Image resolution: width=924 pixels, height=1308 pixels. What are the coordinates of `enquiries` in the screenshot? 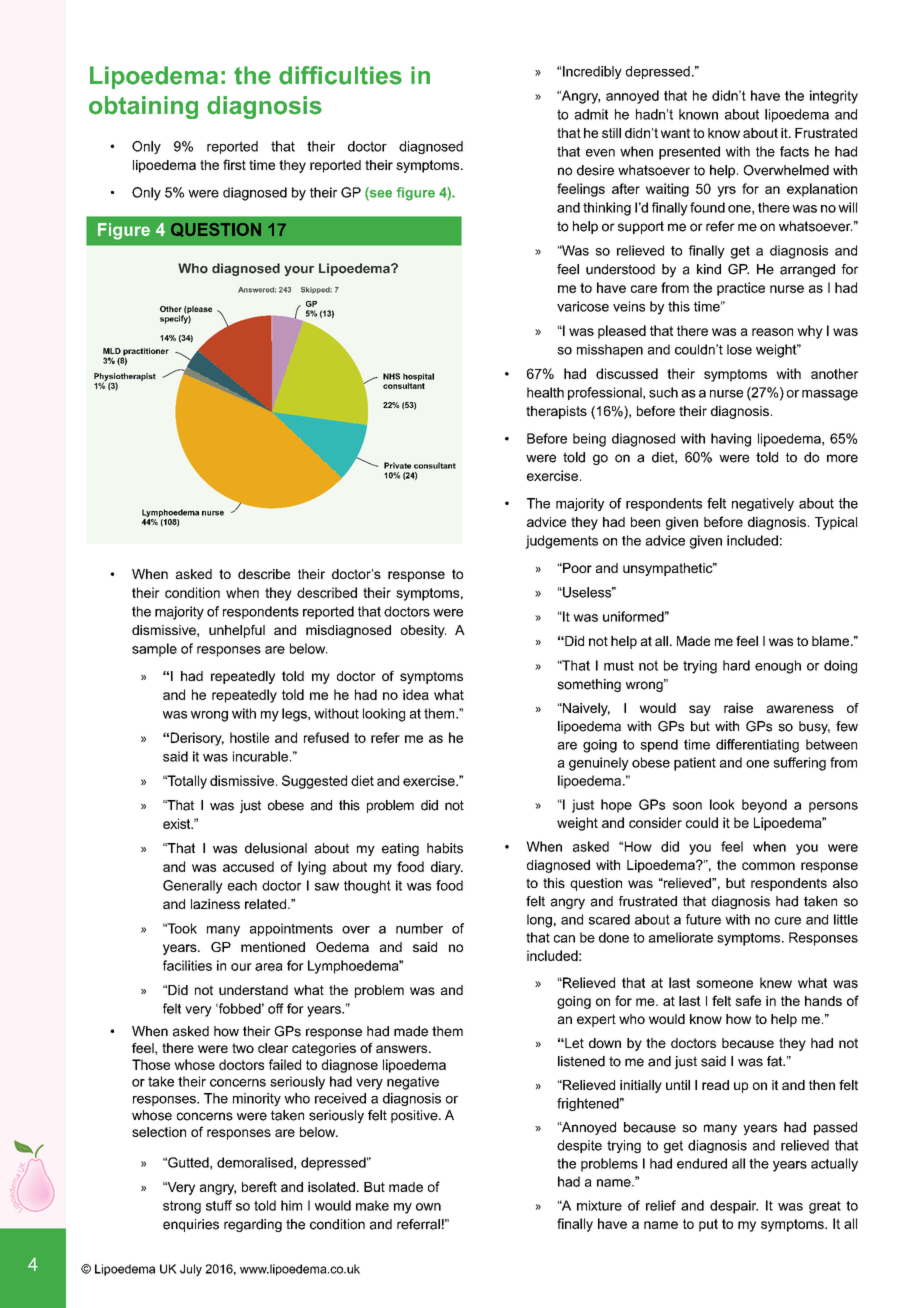 It's located at (191, 1225).
